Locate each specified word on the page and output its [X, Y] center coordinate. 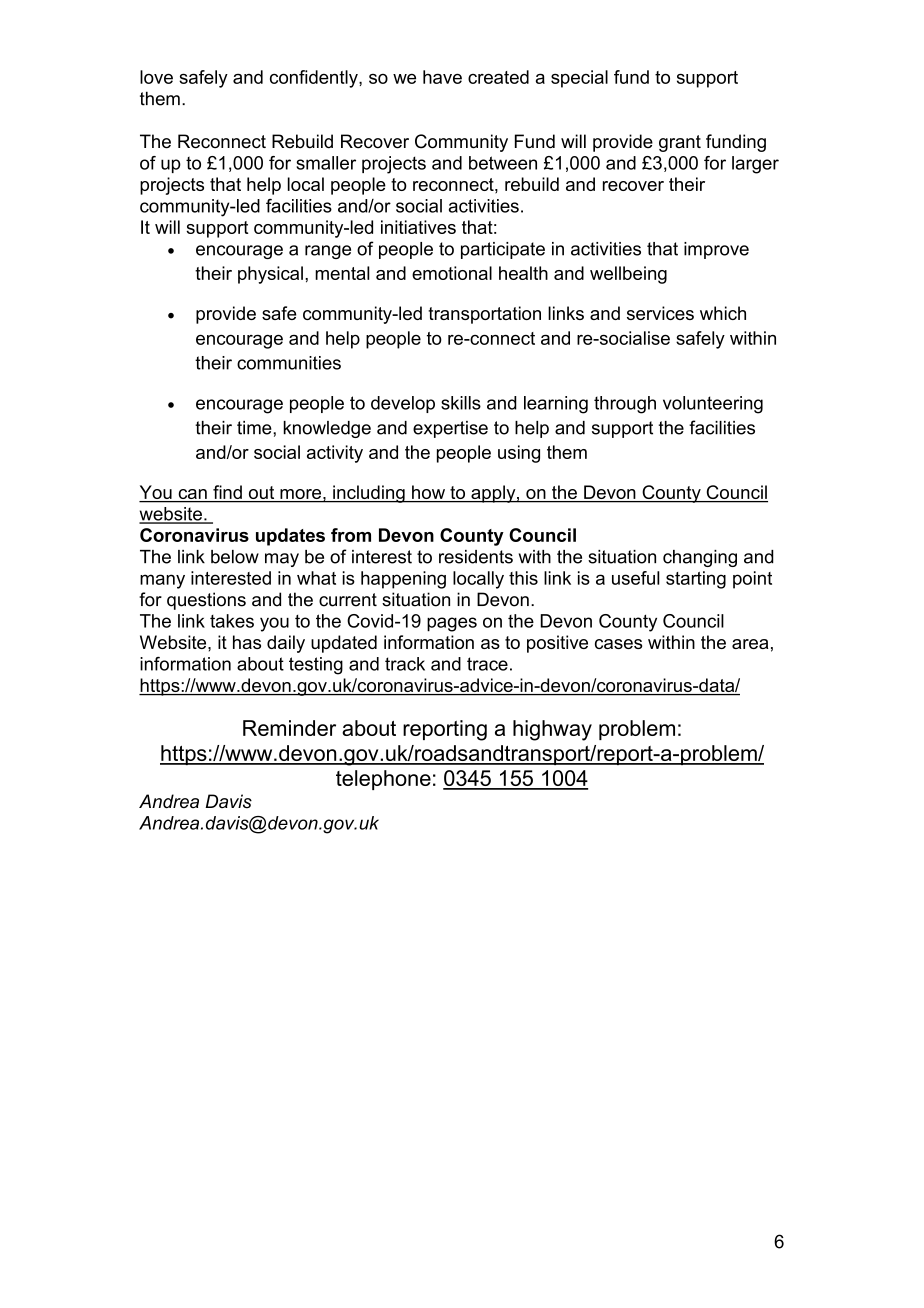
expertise [450, 429]
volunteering [713, 405]
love [156, 77]
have [442, 77]
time [255, 428]
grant [680, 143]
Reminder [289, 728]
